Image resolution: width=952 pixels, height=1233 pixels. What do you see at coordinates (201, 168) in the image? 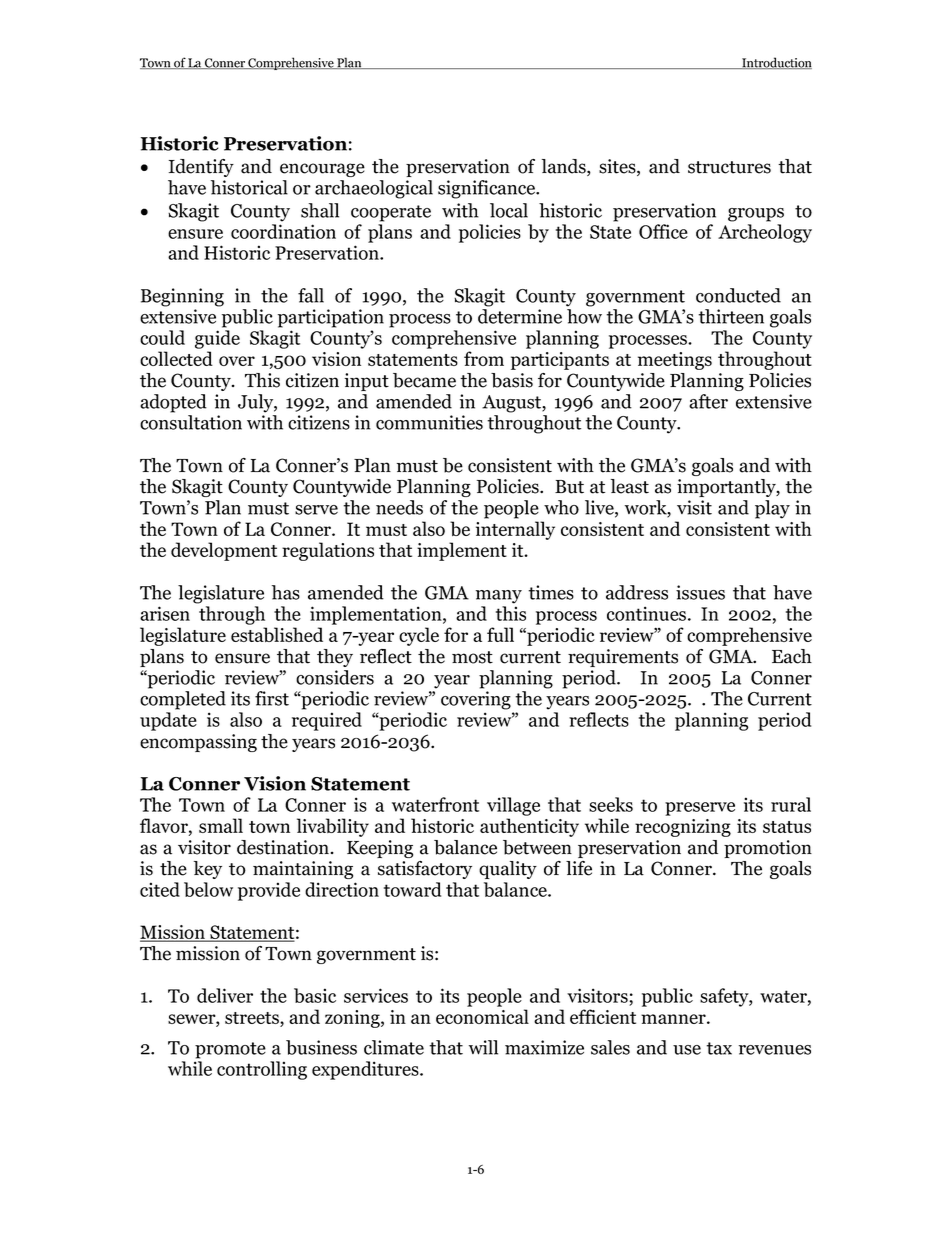
I see `Identify` at bounding box center [201, 168].
